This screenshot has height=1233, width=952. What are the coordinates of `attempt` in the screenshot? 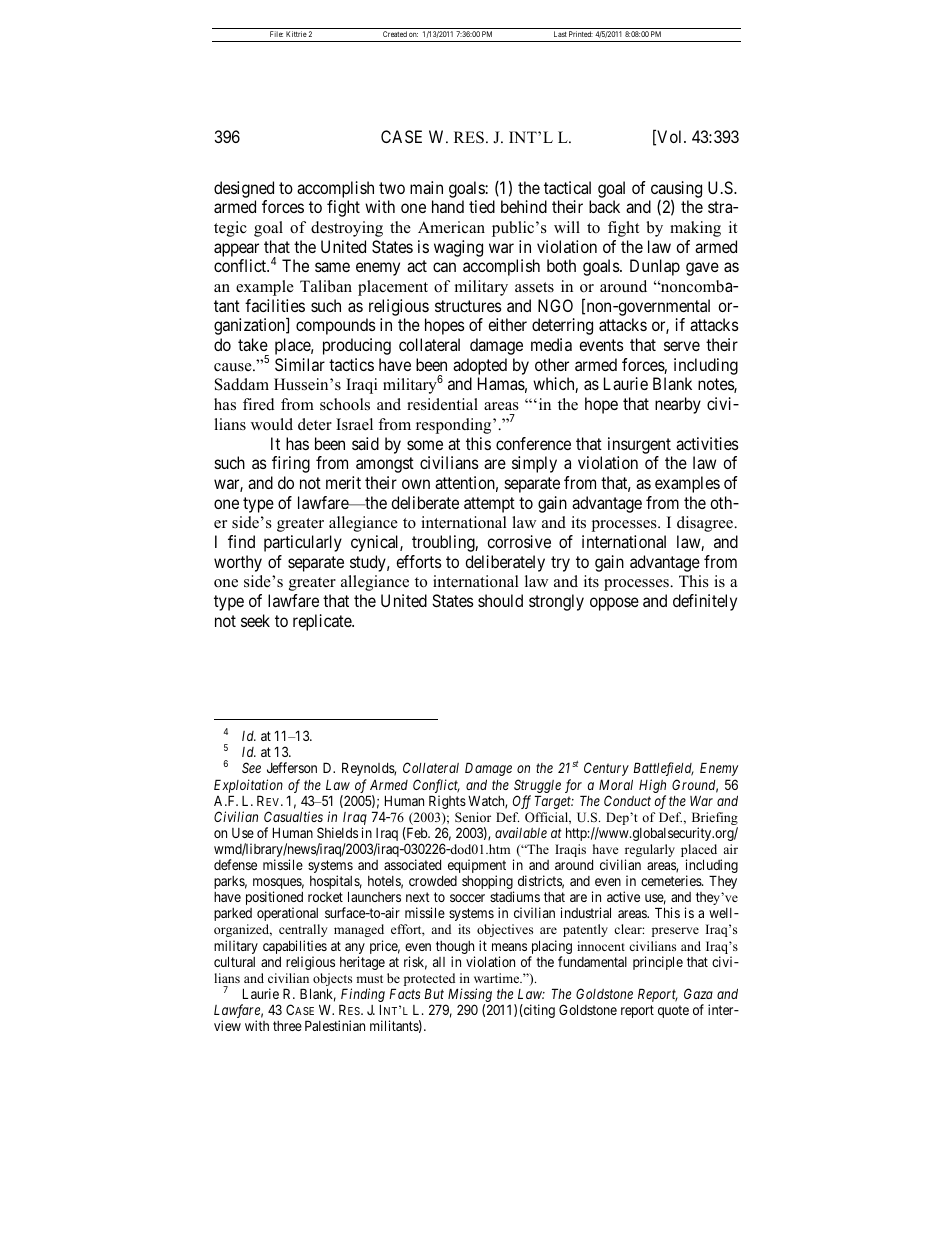 It's located at (489, 505).
